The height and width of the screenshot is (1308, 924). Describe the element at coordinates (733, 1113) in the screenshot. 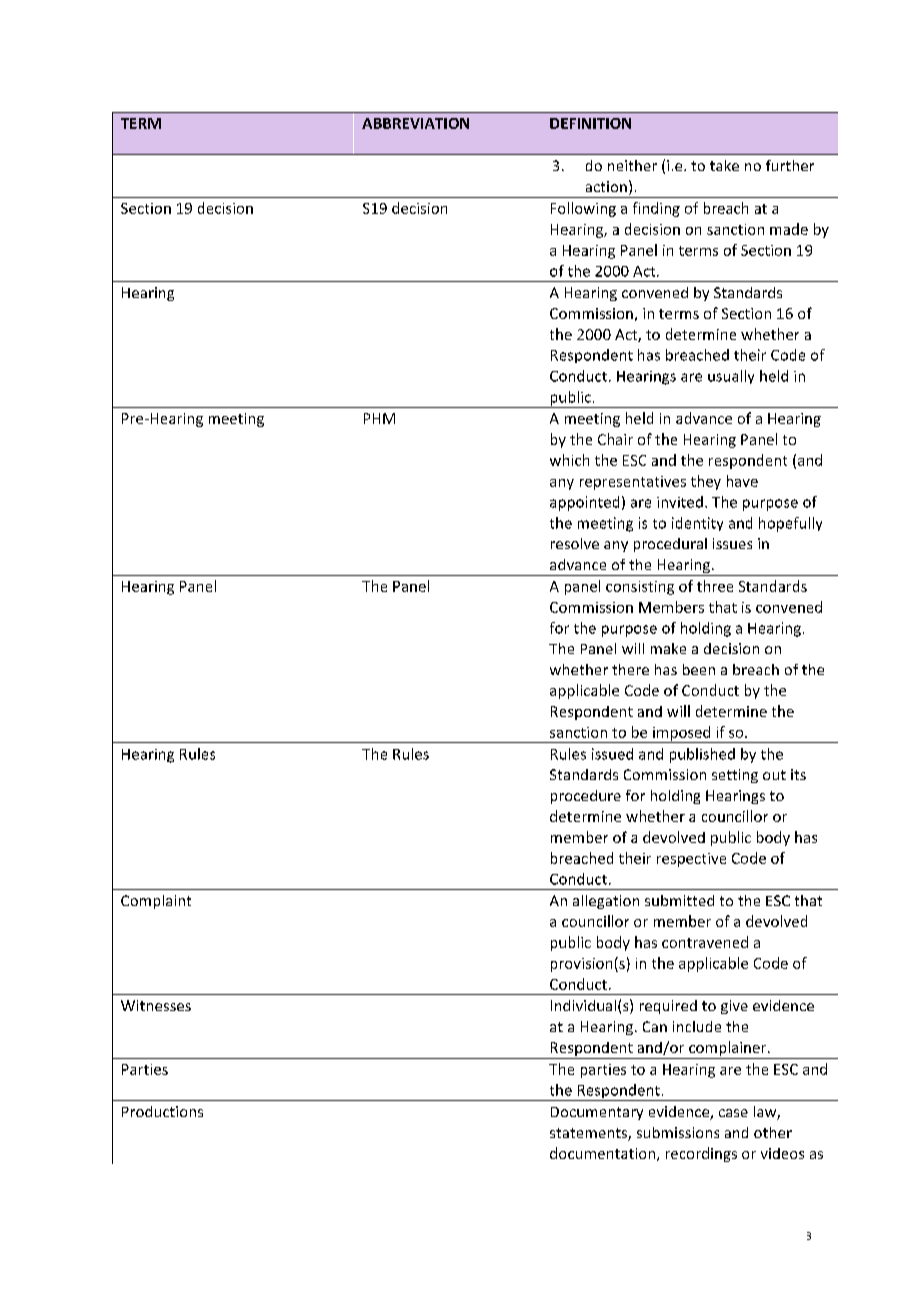

I see `case` at that location.
